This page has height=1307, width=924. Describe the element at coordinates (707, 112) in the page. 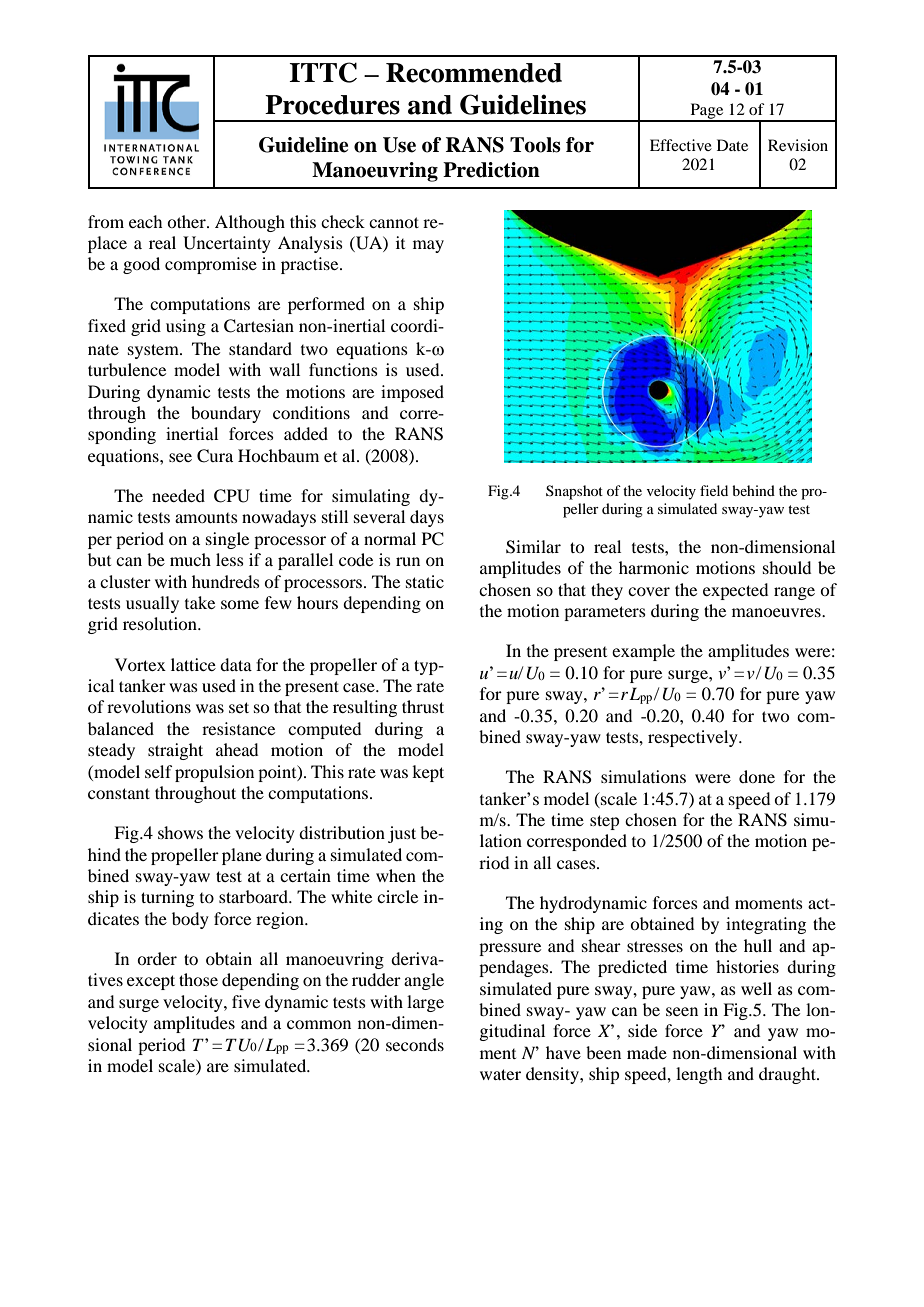

I see `Page` at that location.
